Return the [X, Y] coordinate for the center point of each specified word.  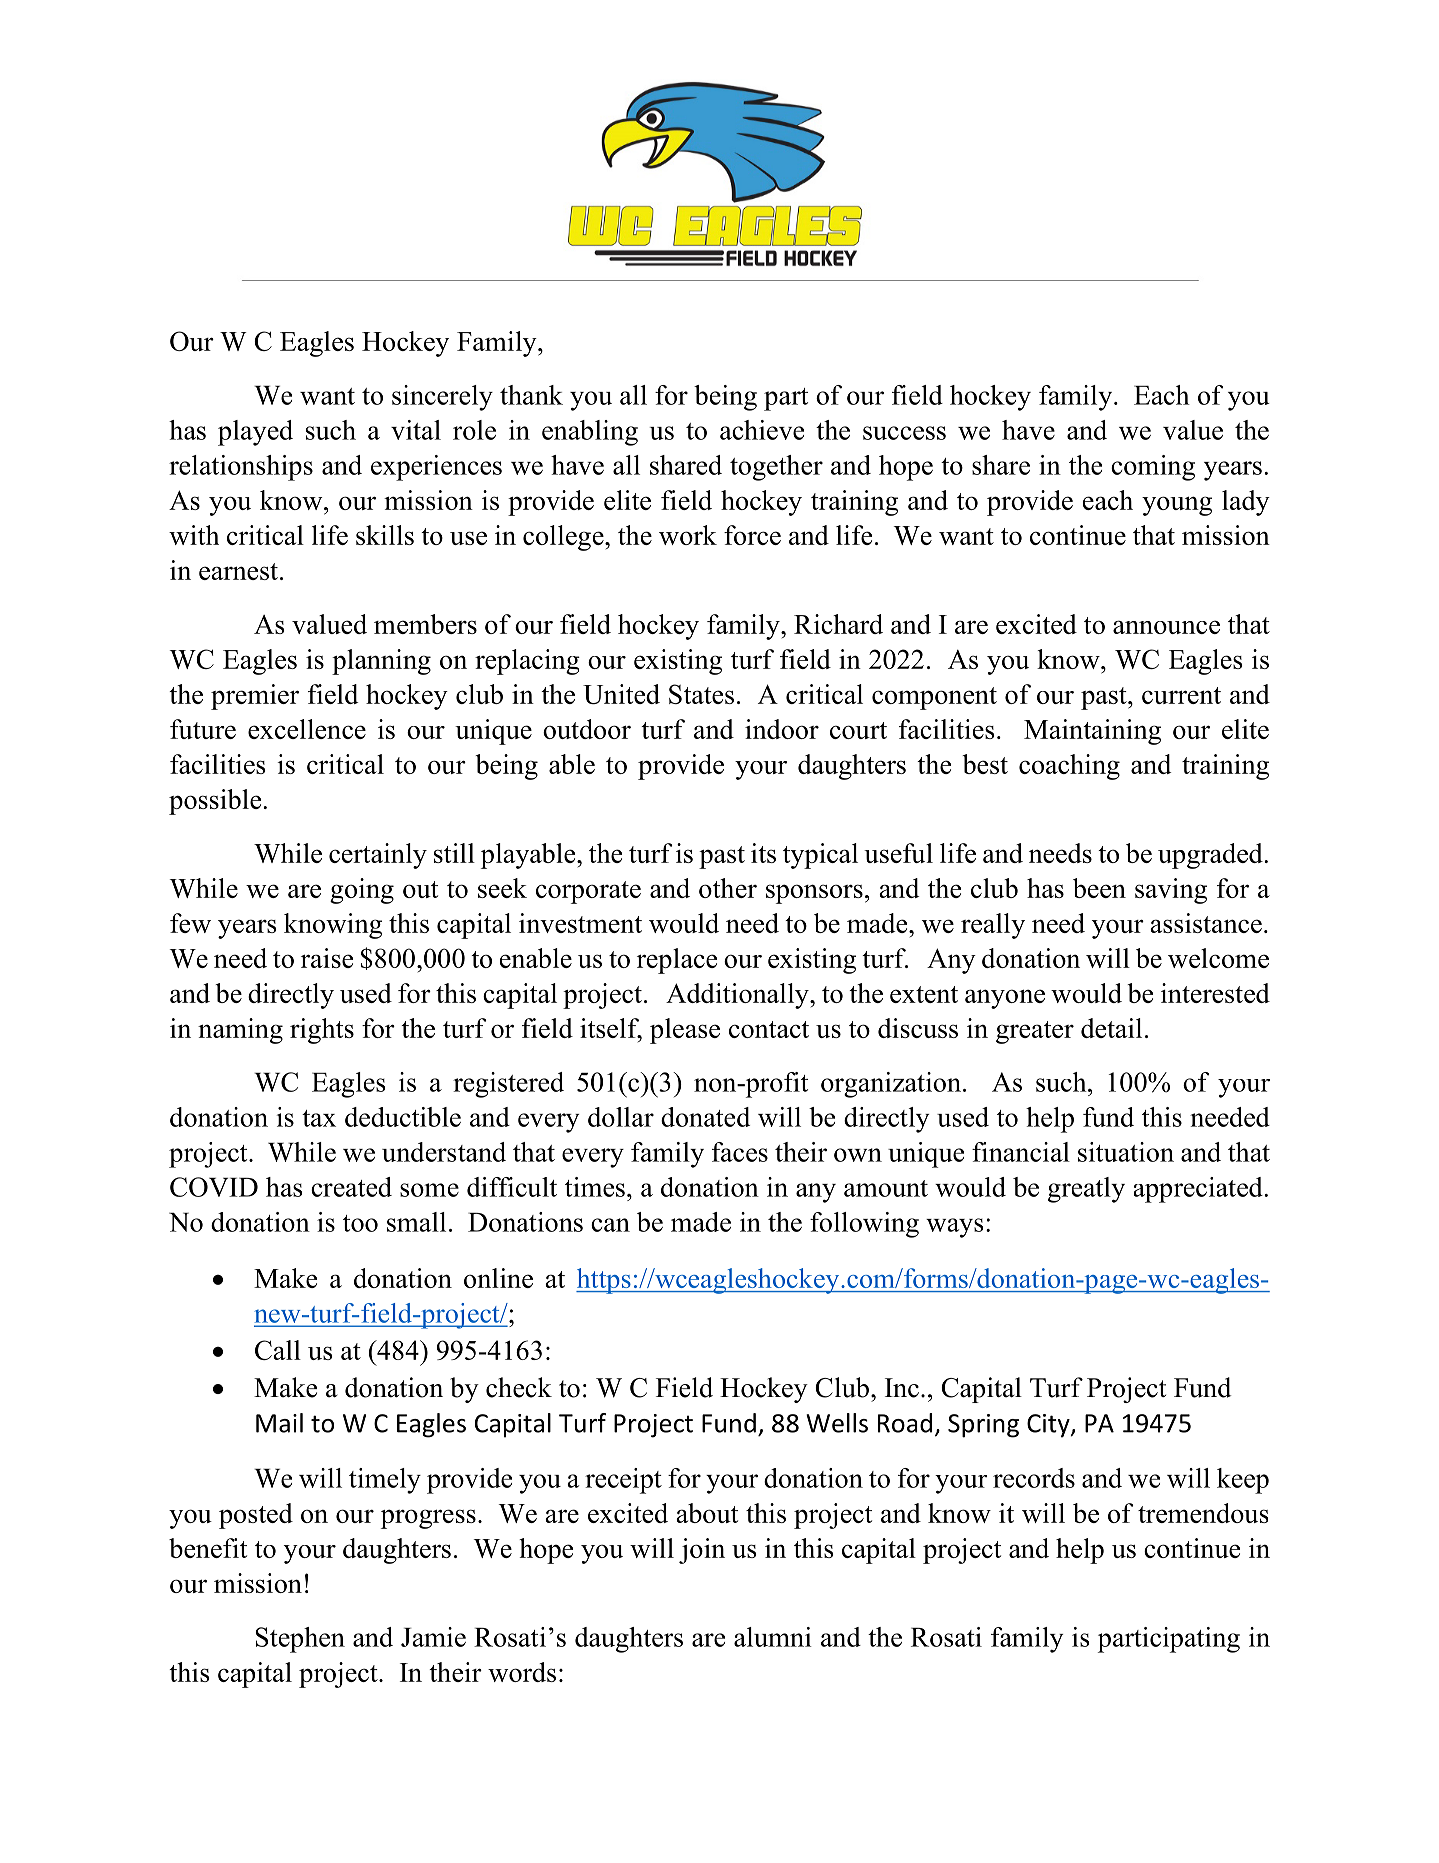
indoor [782, 729]
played [255, 433]
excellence [307, 729]
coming [1153, 468]
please [685, 1031]
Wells [837, 1423]
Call [278, 1350]
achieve [762, 430]
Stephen [300, 1640]
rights [322, 1031]
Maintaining [1092, 732]
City [1049, 1426]
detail [1111, 1028]
